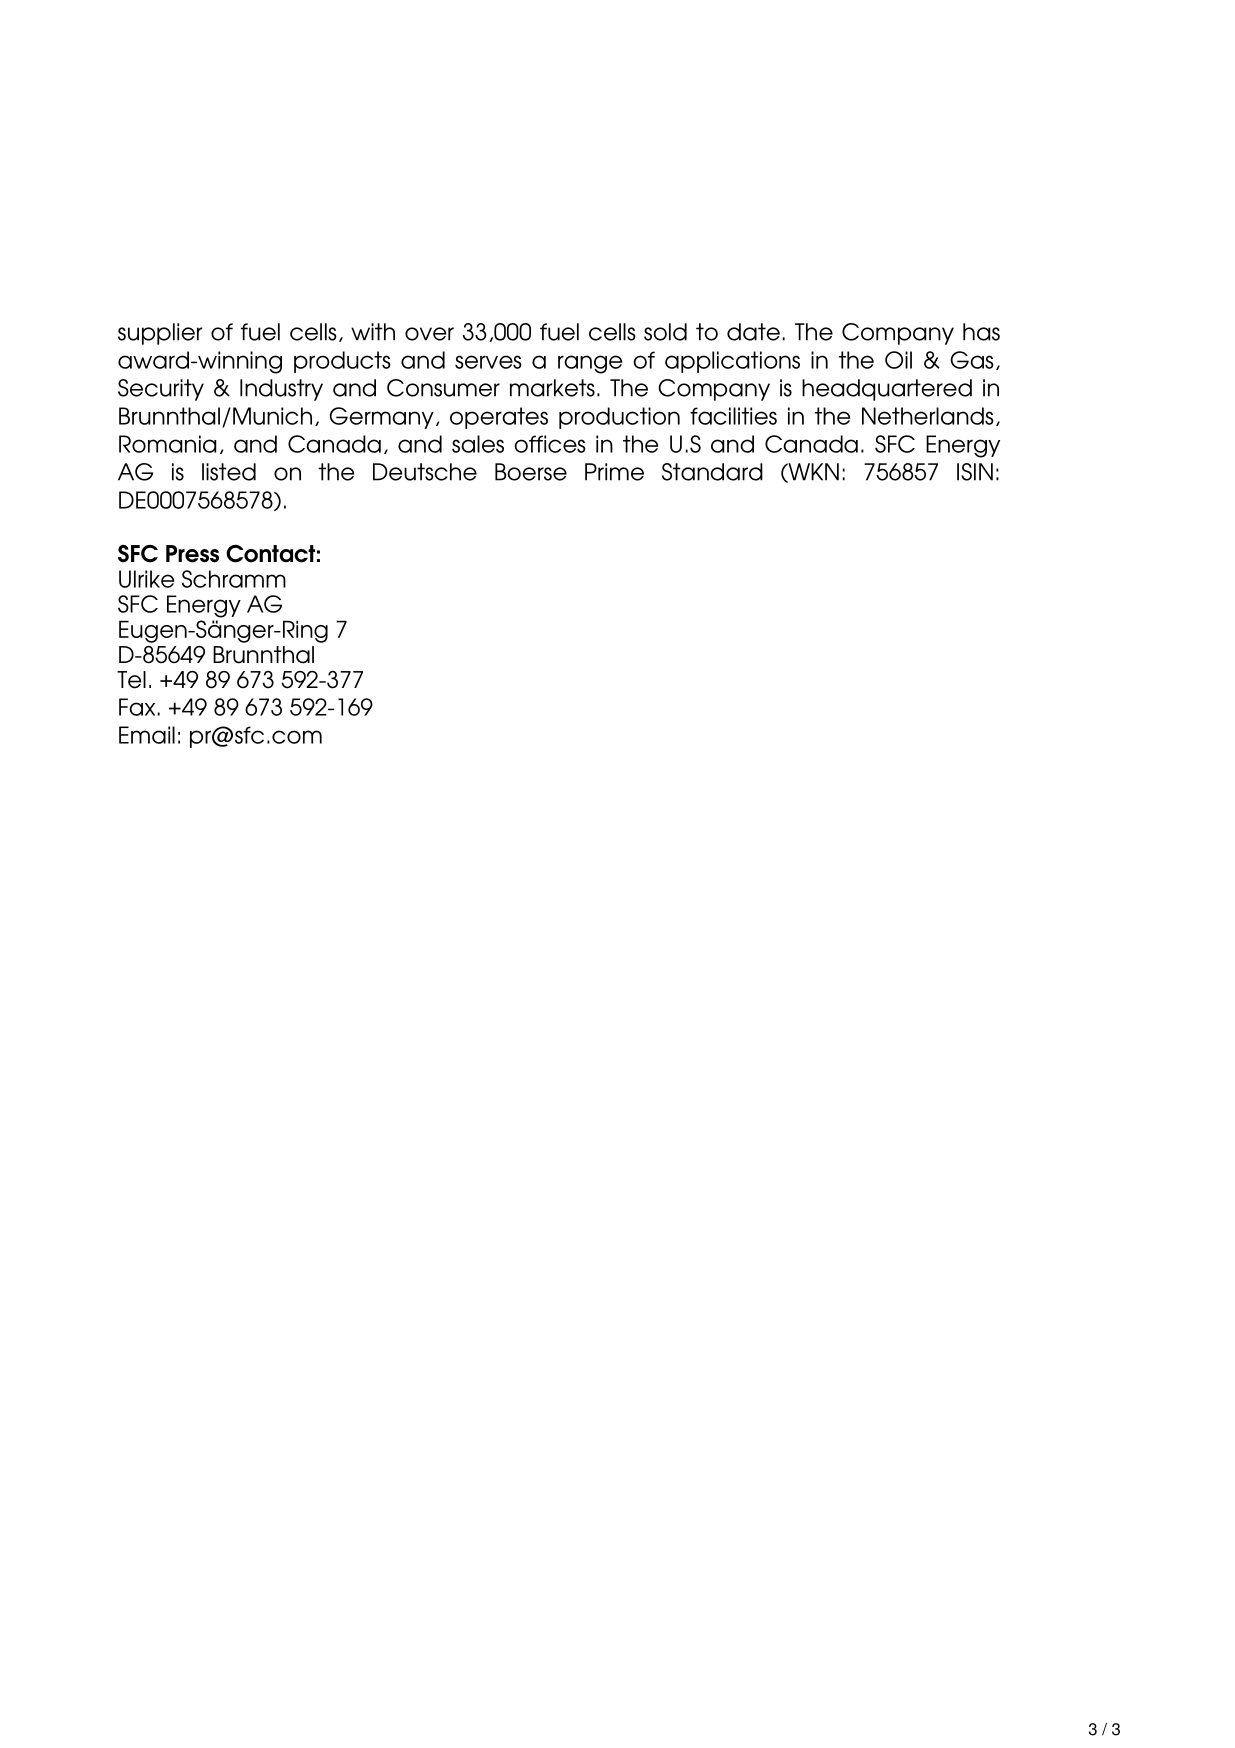 The image size is (1235, 1748). What do you see at coordinates (137, 707) in the screenshot?
I see `Fax` at bounding box center [137, 707].
